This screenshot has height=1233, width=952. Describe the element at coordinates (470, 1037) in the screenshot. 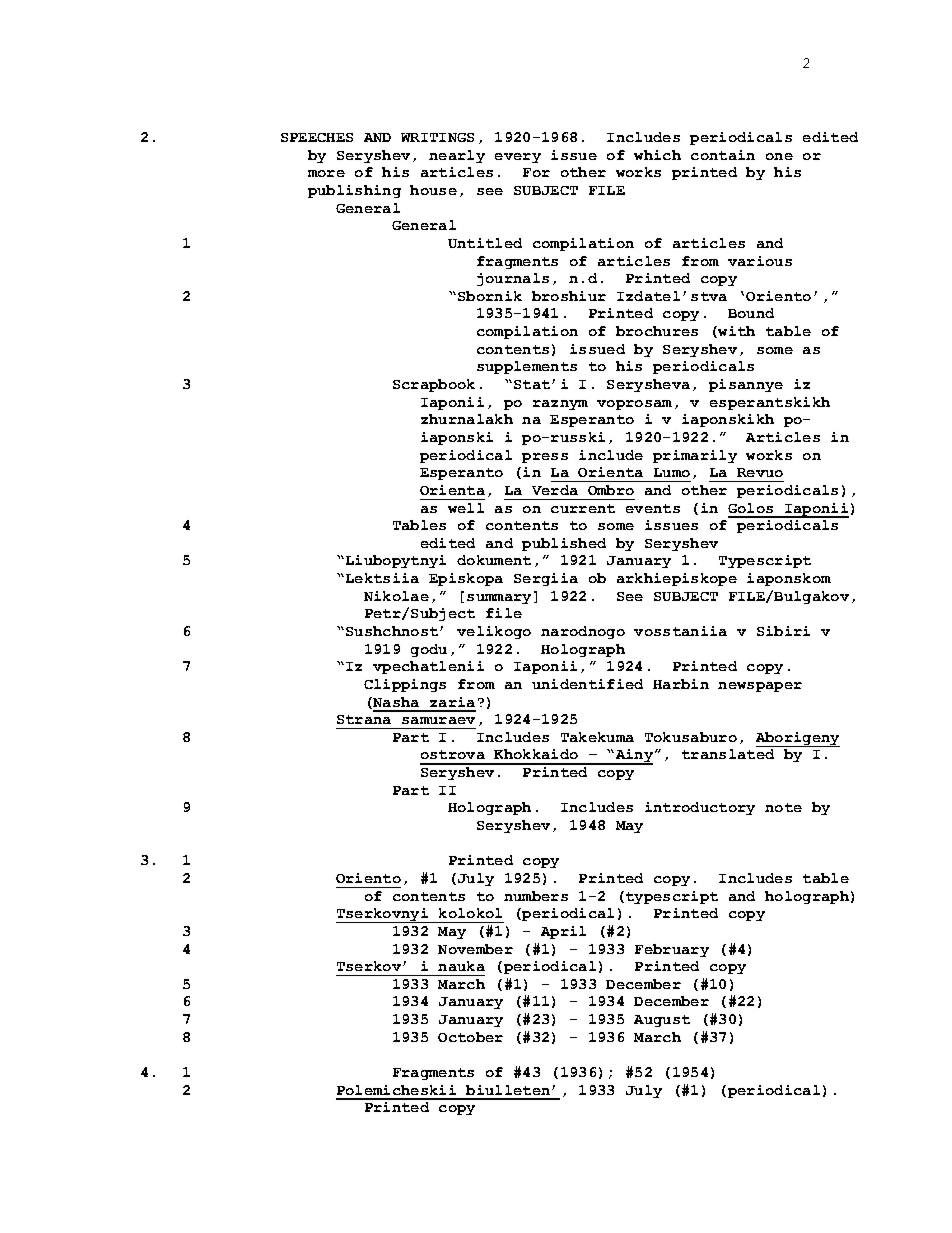

I see `October` at that location.
